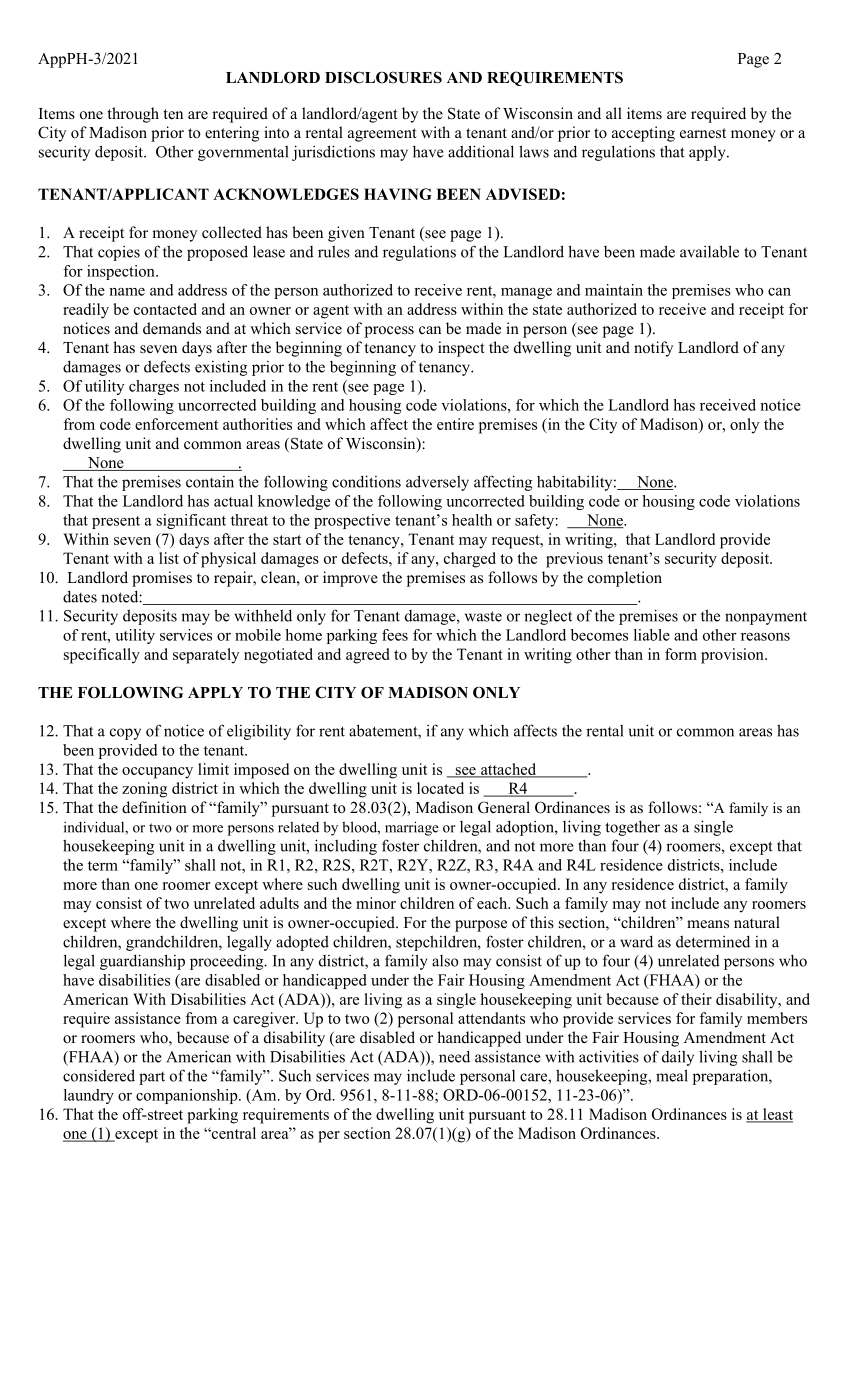  Describe the element at coordinates (454, 1056) in the image. I see `need` at that location.
